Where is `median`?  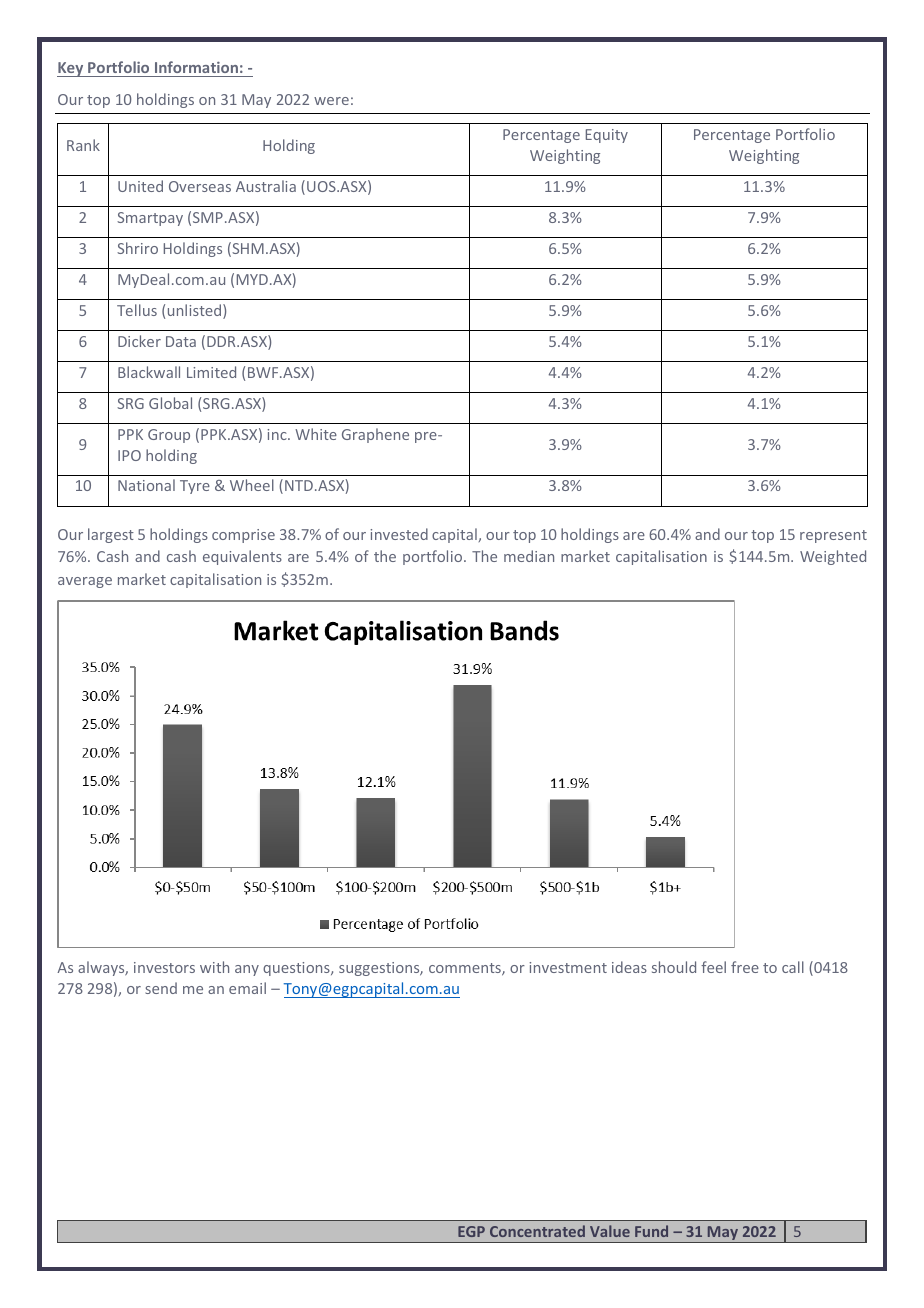
median is located at coordinates (529, 556).
